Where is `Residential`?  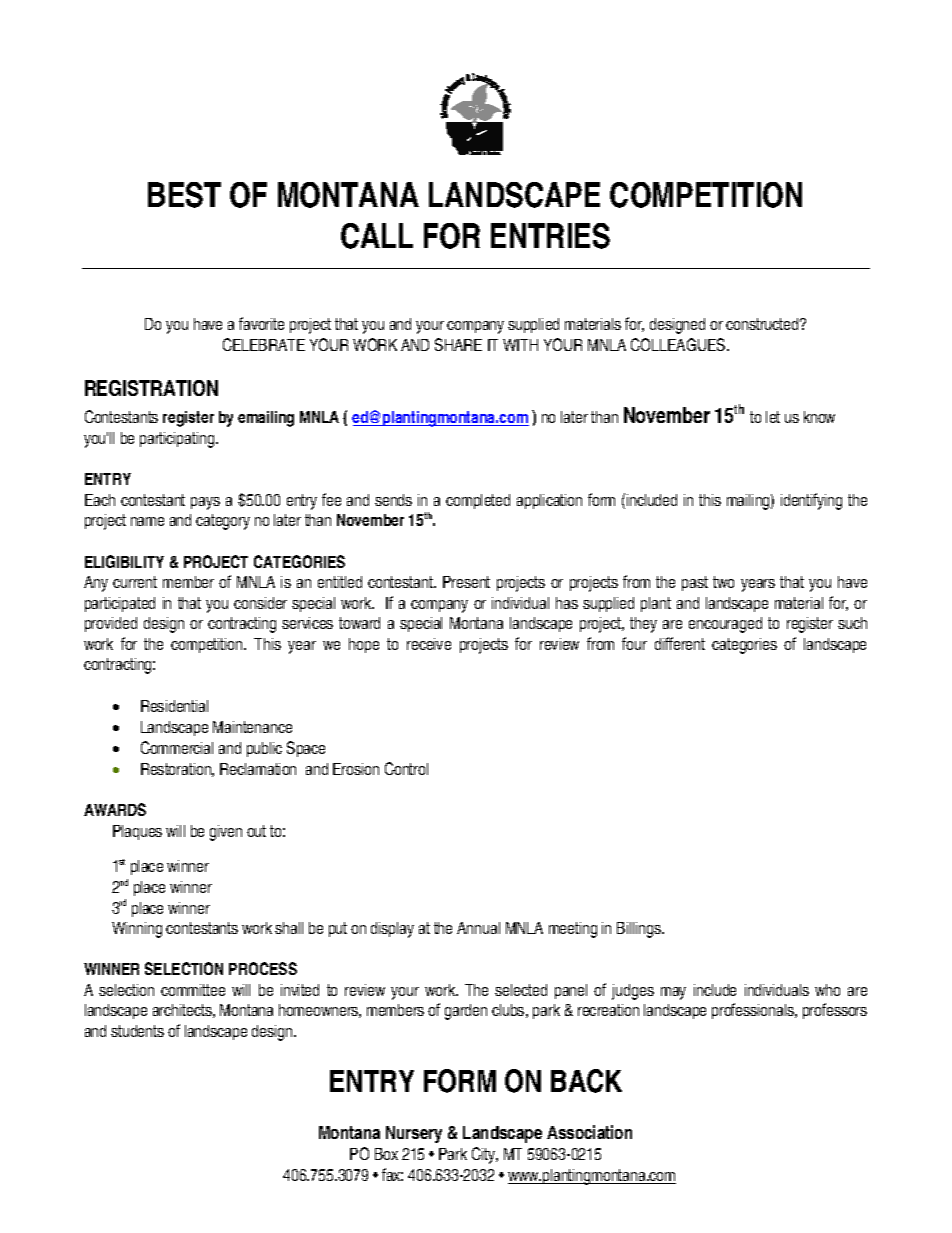 Residential is located at coordinates (174, 706).
